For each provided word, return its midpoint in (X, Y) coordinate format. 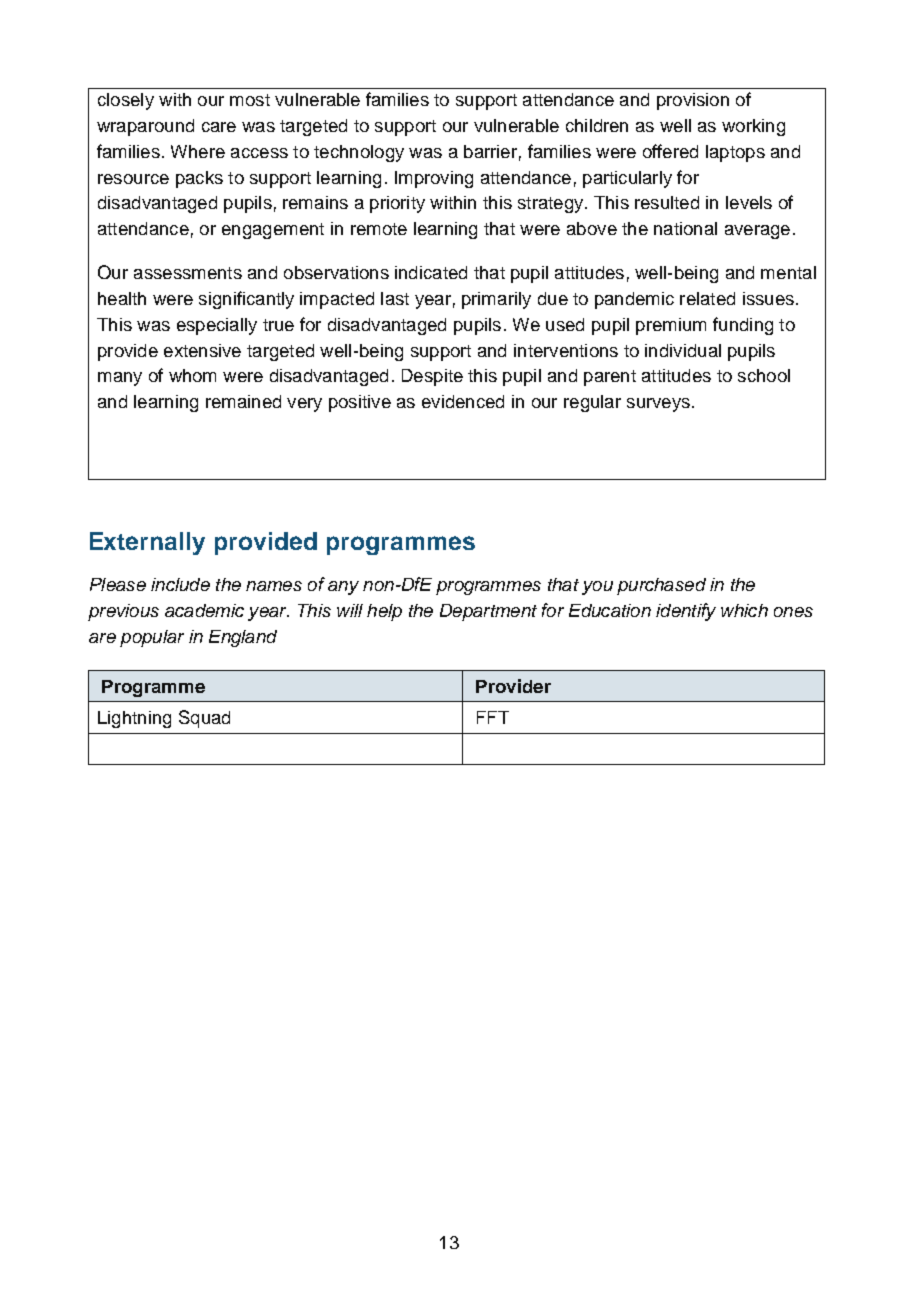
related (707, 298)
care (219, 127)
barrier (490, 151)
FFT (493, 717)
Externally (147, 543)
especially (217, 326)
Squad (204, 719)
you (597, 588)
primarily (496, 300)
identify (686, 612)
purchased (661, 586)
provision (693, 101)
